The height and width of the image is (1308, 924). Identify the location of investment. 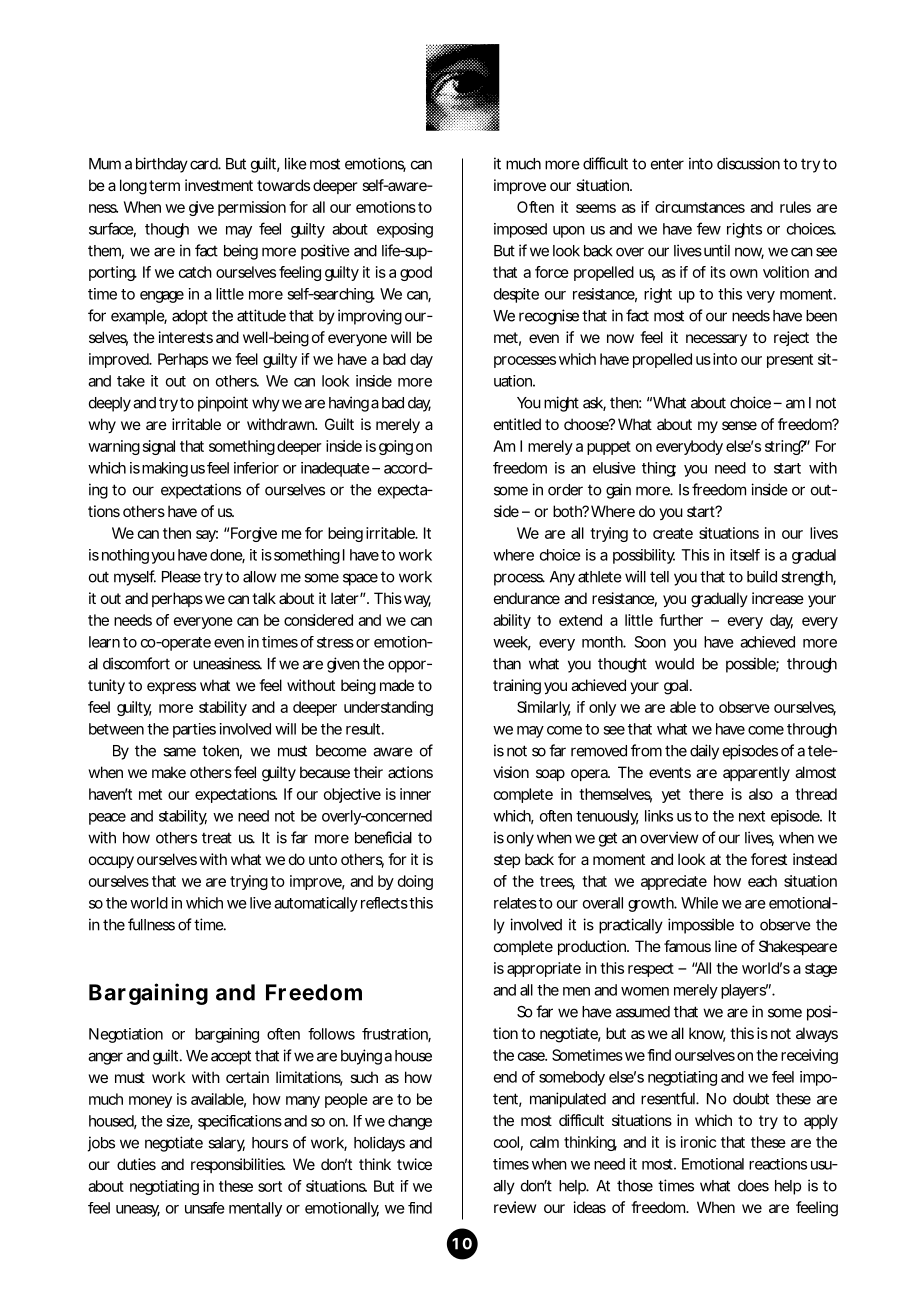
(219, 185).
